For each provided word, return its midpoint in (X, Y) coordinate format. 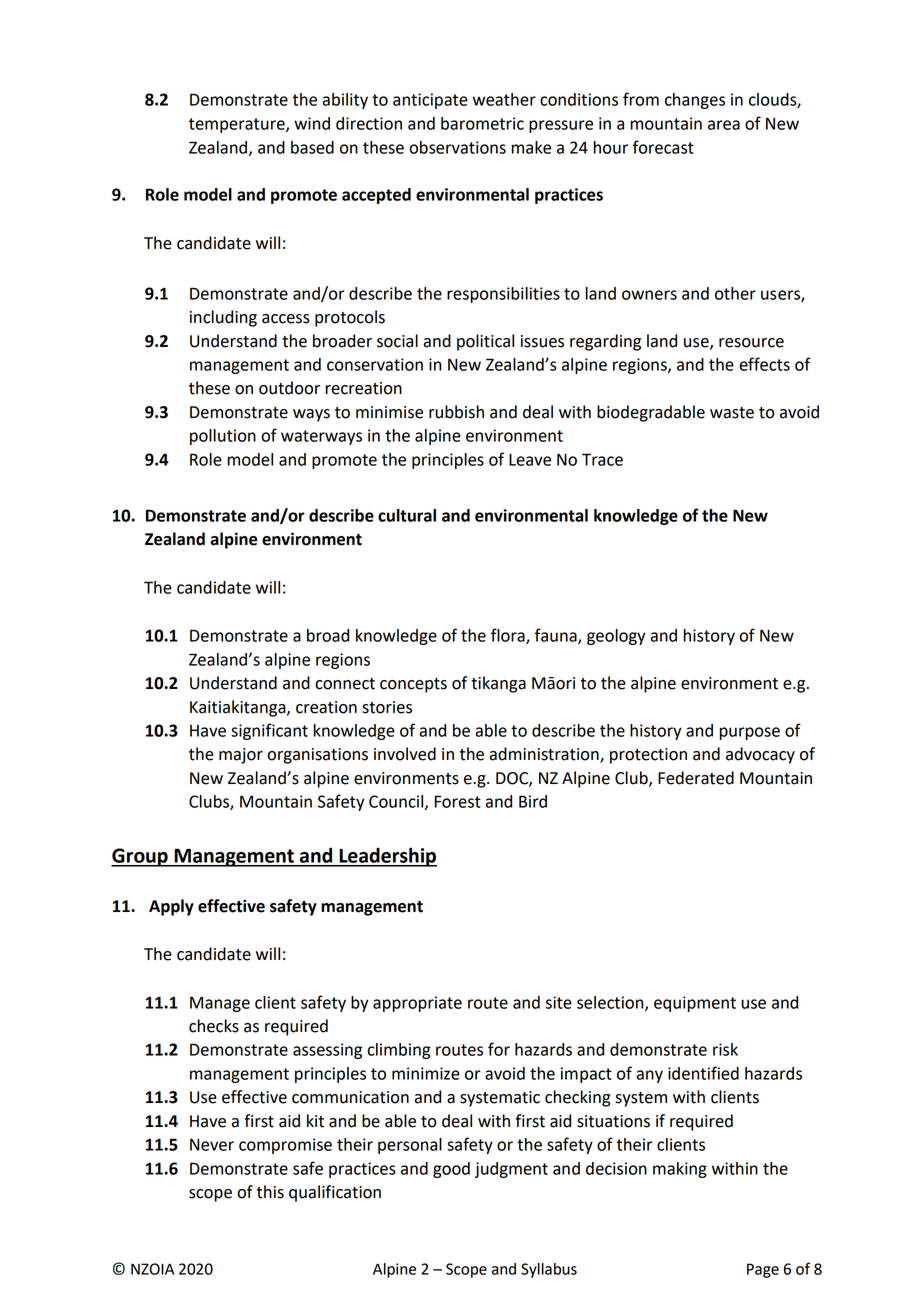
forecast (663, 147)
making (680, 1170)
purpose (750, 733)
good (451, 1170)
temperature (238, 125)
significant (269, 731)
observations (457, 147)
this (270, 1192)
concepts (413, 685)
